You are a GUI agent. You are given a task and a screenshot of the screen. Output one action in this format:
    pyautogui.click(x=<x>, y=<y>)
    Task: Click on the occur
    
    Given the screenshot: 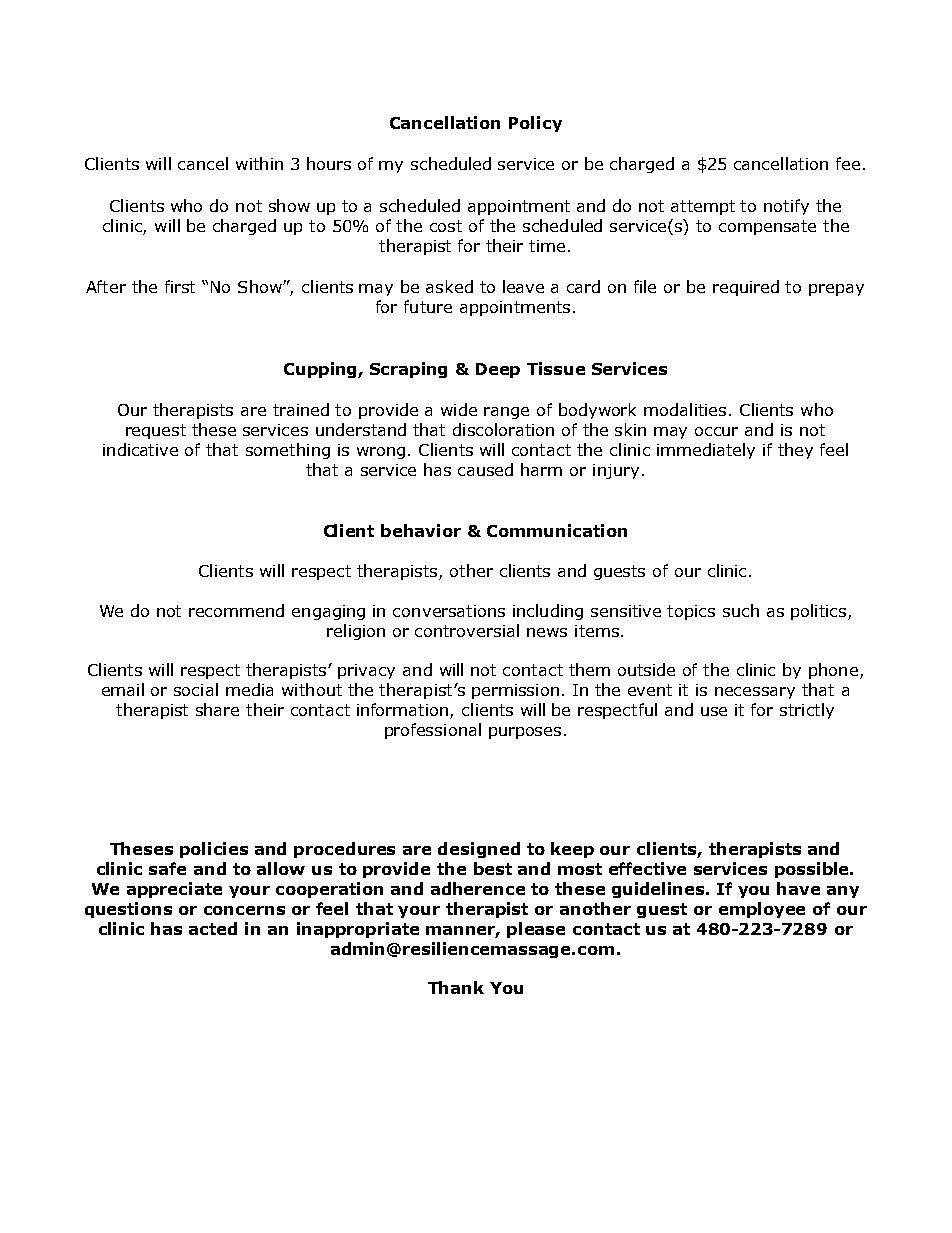 What is the action you would take?
    pyautogui.click(x=716, y=431)
